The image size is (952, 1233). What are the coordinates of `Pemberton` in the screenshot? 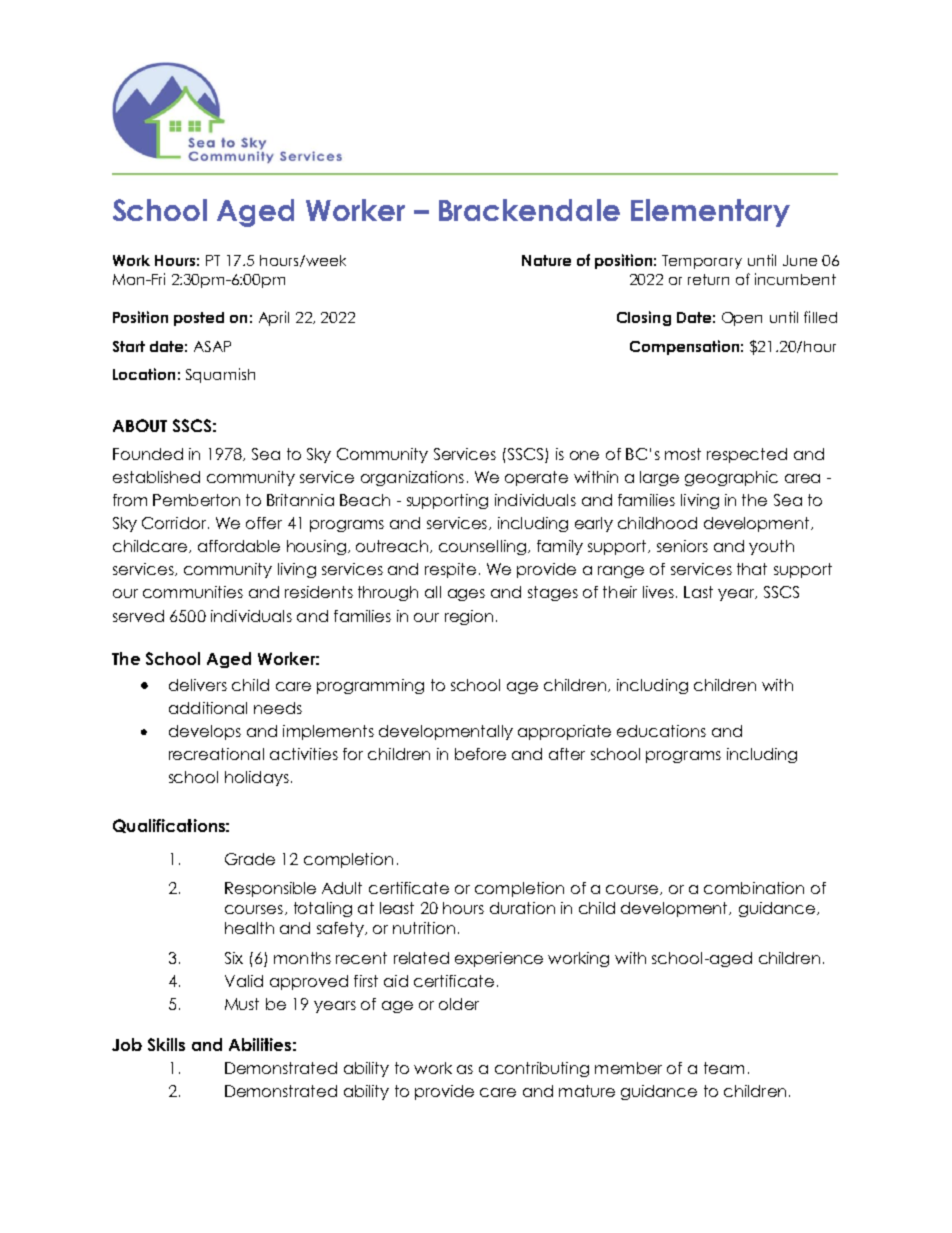 It's located at (196, 500).
